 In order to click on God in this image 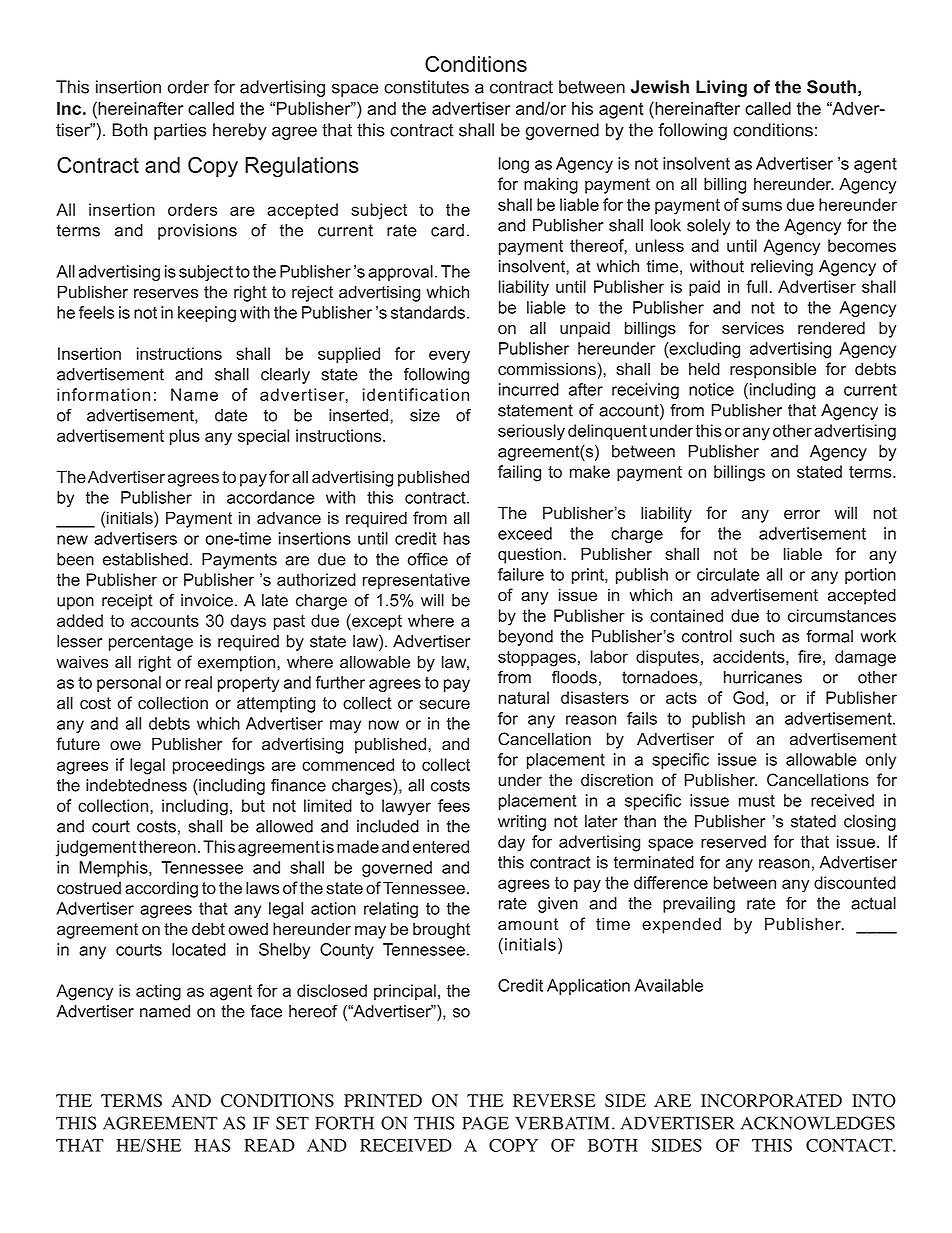, I will do `click(748, 697)`.
